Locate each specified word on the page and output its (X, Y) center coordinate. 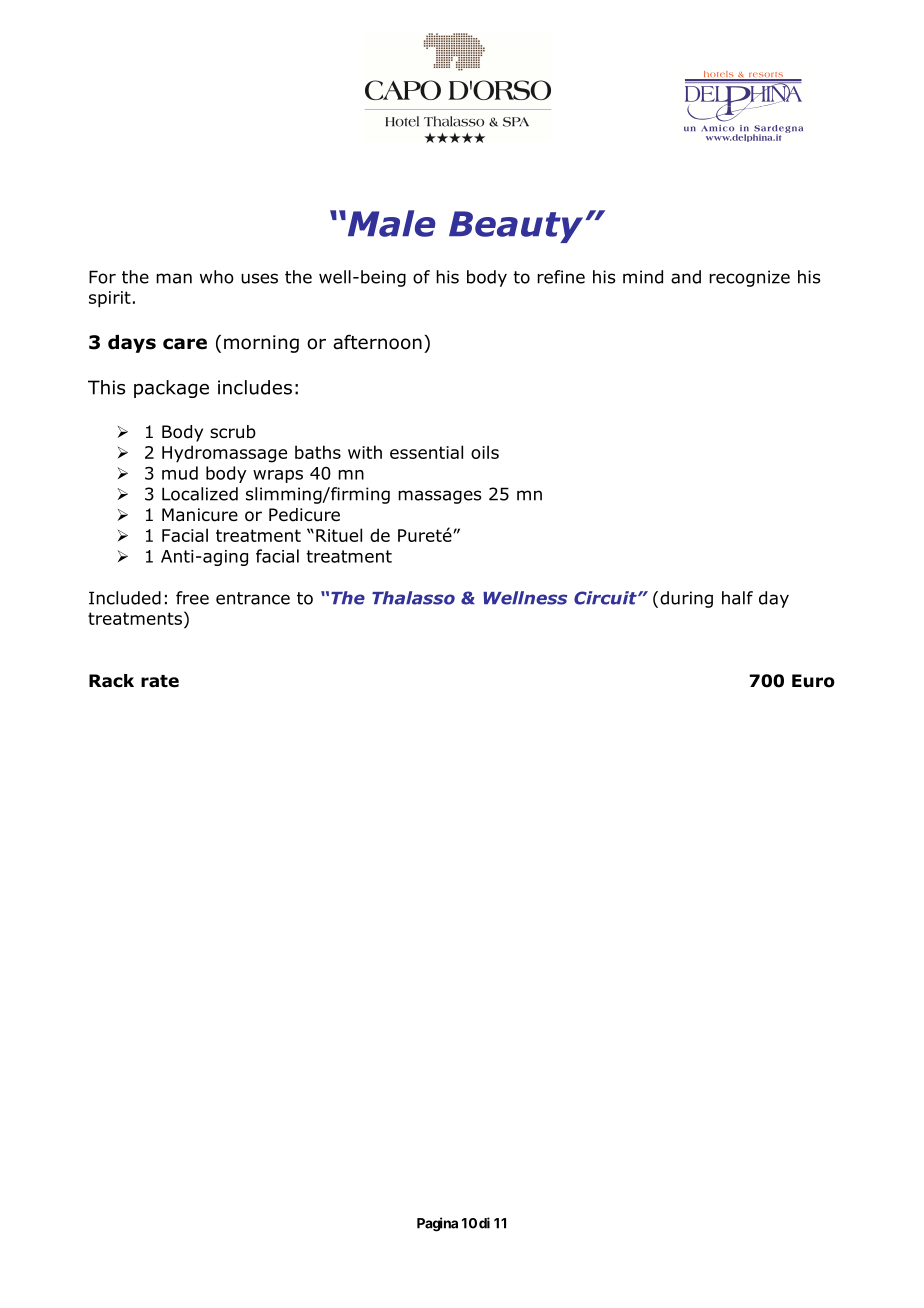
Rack (111, 681)
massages (440, 497)
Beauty (517, 227)
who (217, 277)
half (737, 598)
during (686, 599)
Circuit (606, 598)
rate (160, 681)
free (192, 598)
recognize (749, 278)
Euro (813, 681)
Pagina (437, 1224)
